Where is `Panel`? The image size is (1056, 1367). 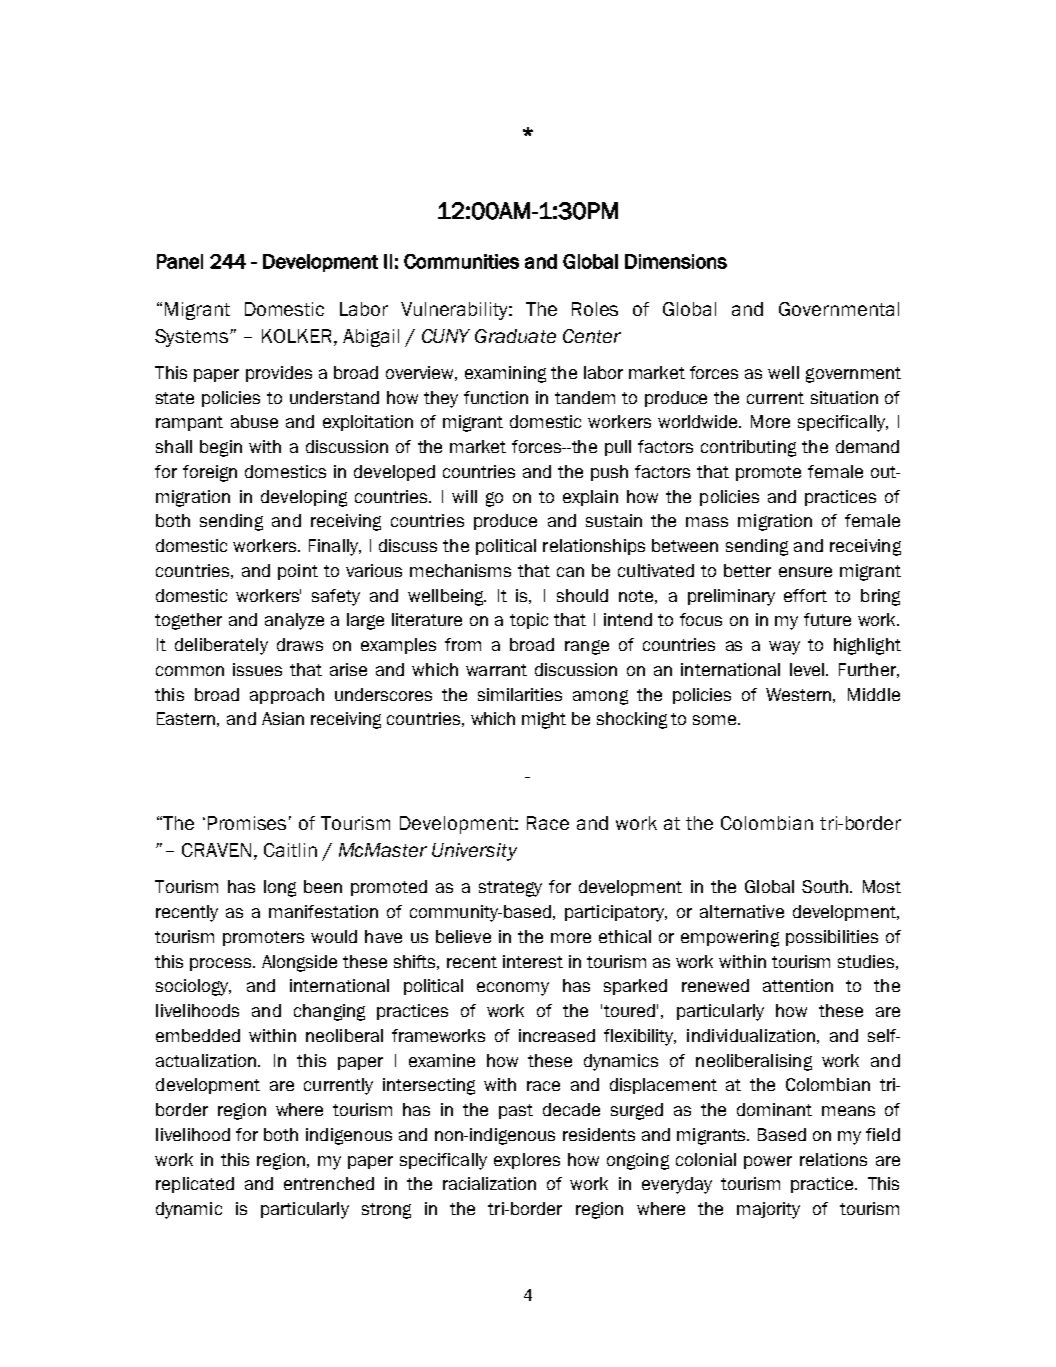 Panel is located at coordinates (180, 261).
